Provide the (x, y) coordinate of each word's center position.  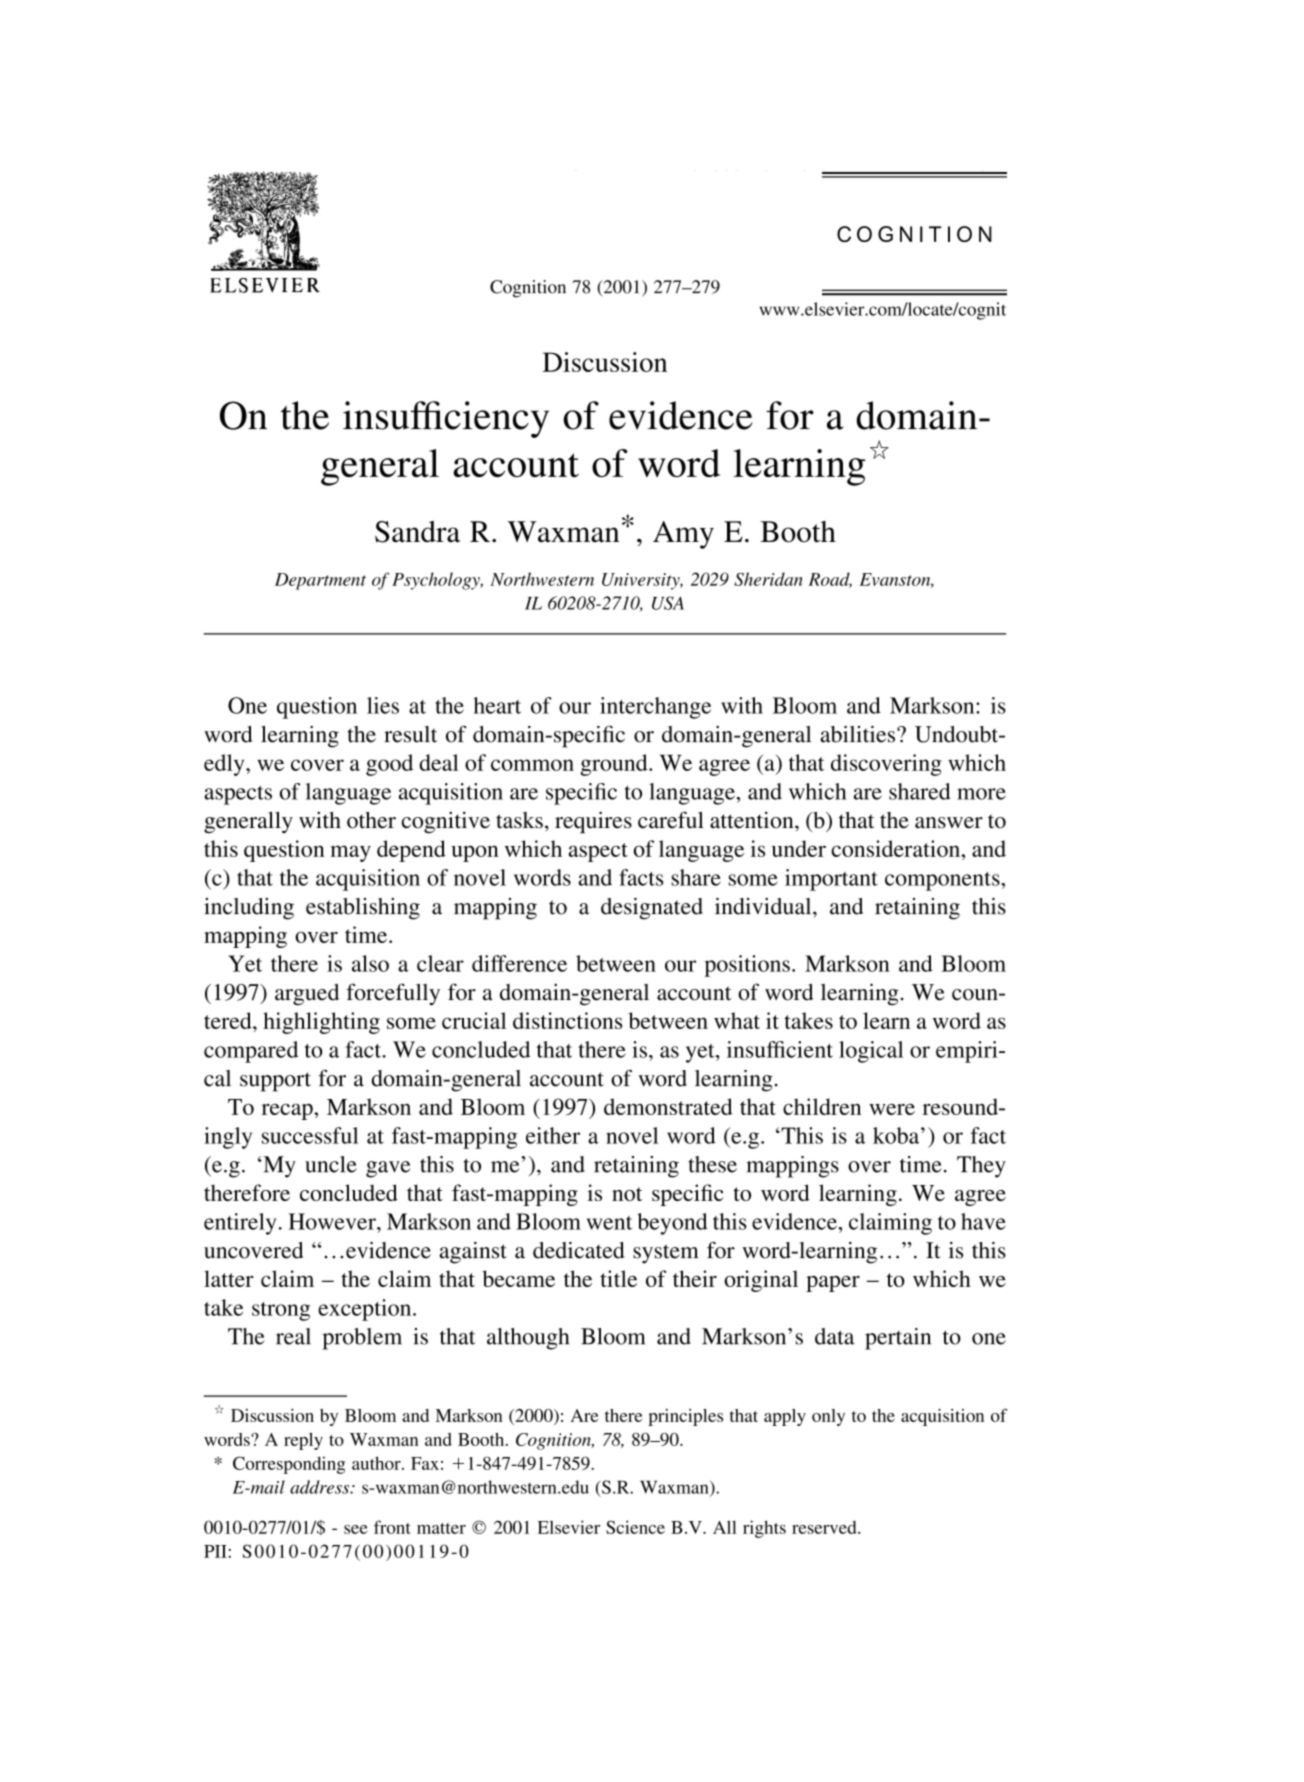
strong (281, 1311)
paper (833, 1284)
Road (830, 580)
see (355, 1529)
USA (668, 603)
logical (871, 1052)
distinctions (567, 1020)
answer (949, 823)
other (371, 820)
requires (593, 822)
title (618, 1278)
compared (251, 1052)
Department (320, 581)
